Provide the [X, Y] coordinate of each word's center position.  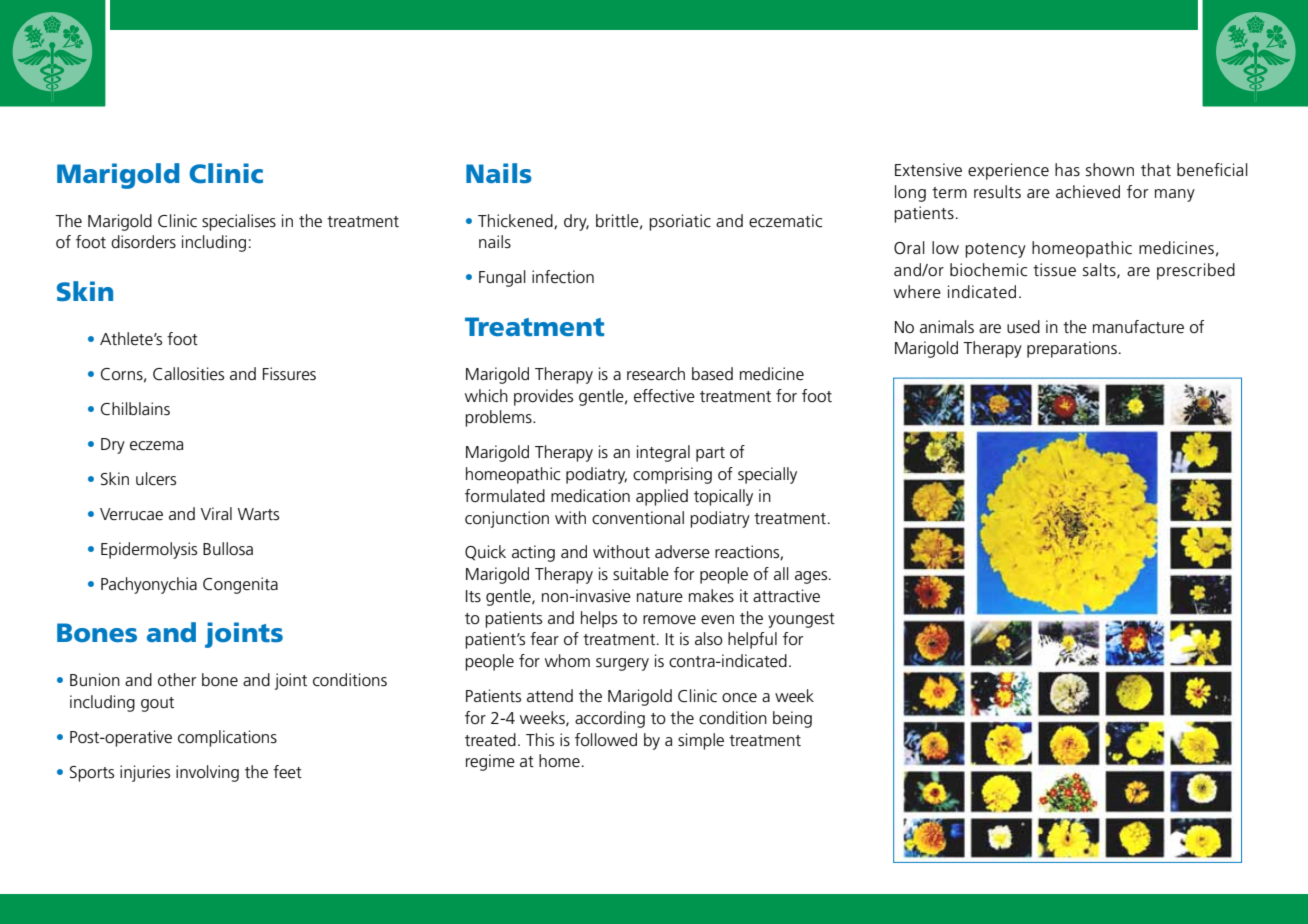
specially [767, 475]
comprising [672, 475]
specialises [239, 222]
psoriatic [680, 222]
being [792, 719]
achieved [1088, 192]
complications [227, 738]
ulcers [156, 479]
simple [701, 741]
